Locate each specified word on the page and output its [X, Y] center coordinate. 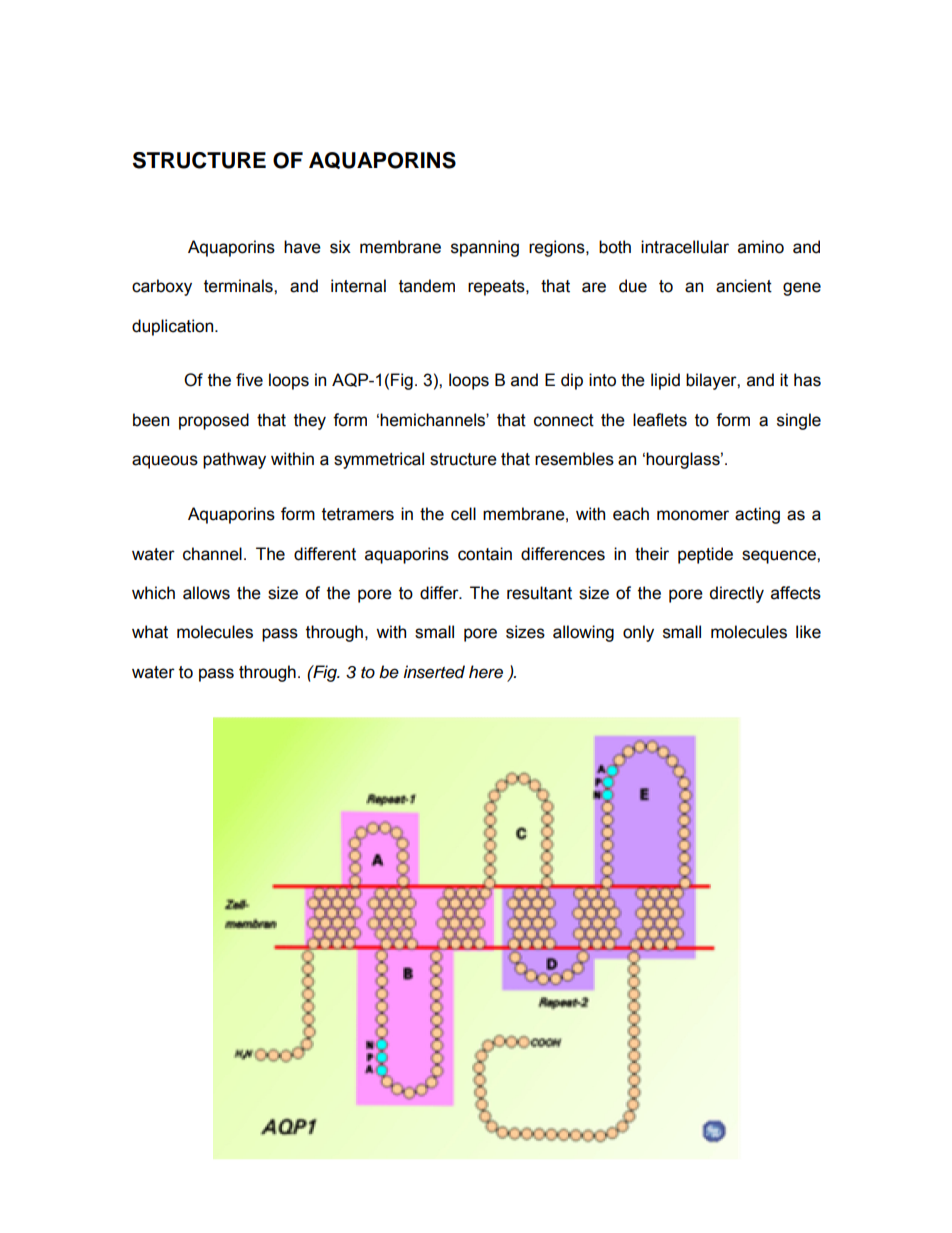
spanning [485, 248]
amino [761, 247]
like [808, 632]
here [486, 672]
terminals [239, 286]
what [150, 632]
